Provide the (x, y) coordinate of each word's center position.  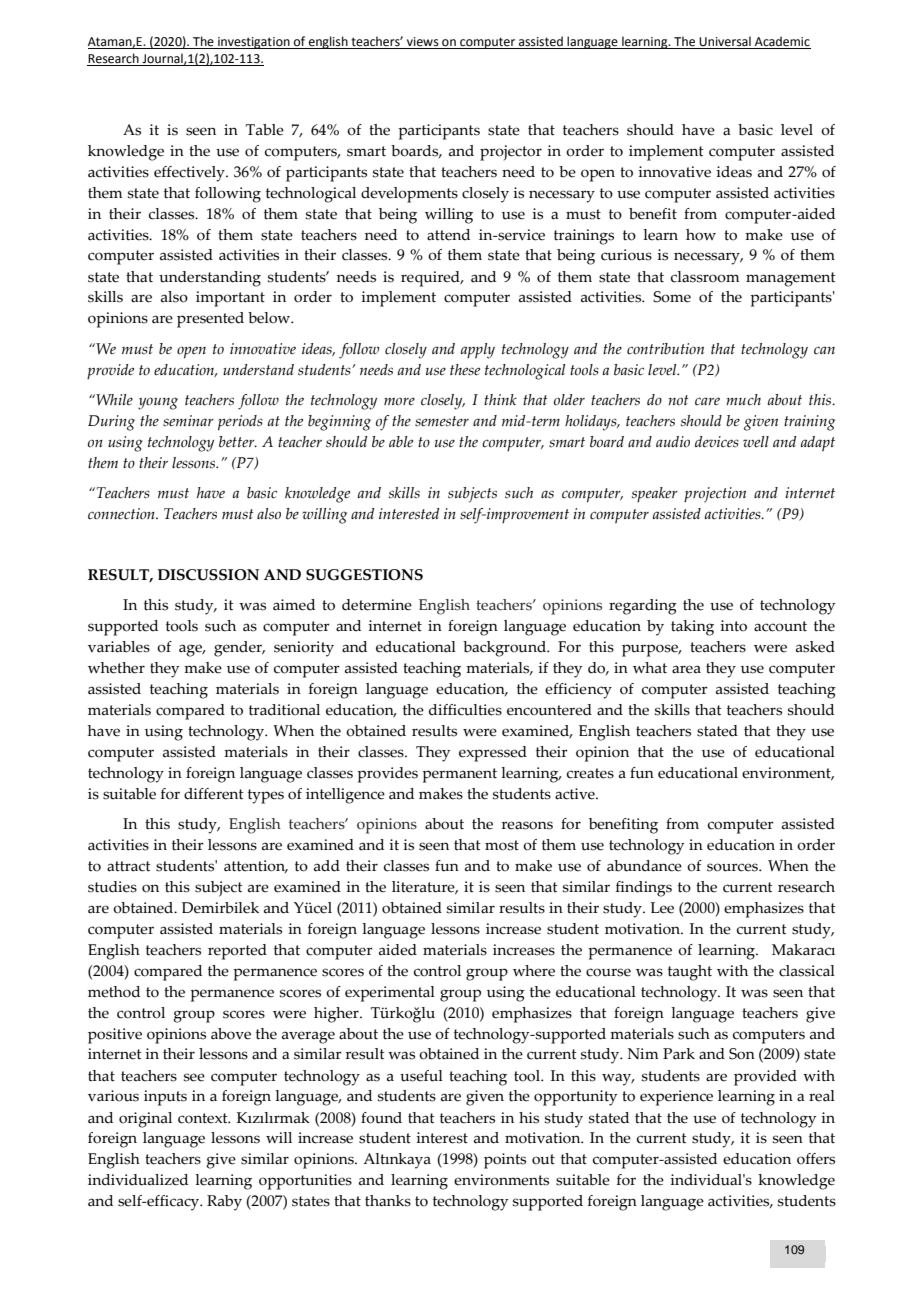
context (204, 1118)
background (505, 649)
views (423, 43)
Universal (725, 42)
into (733, 626)
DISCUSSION (208, 575)
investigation (254, 43)
